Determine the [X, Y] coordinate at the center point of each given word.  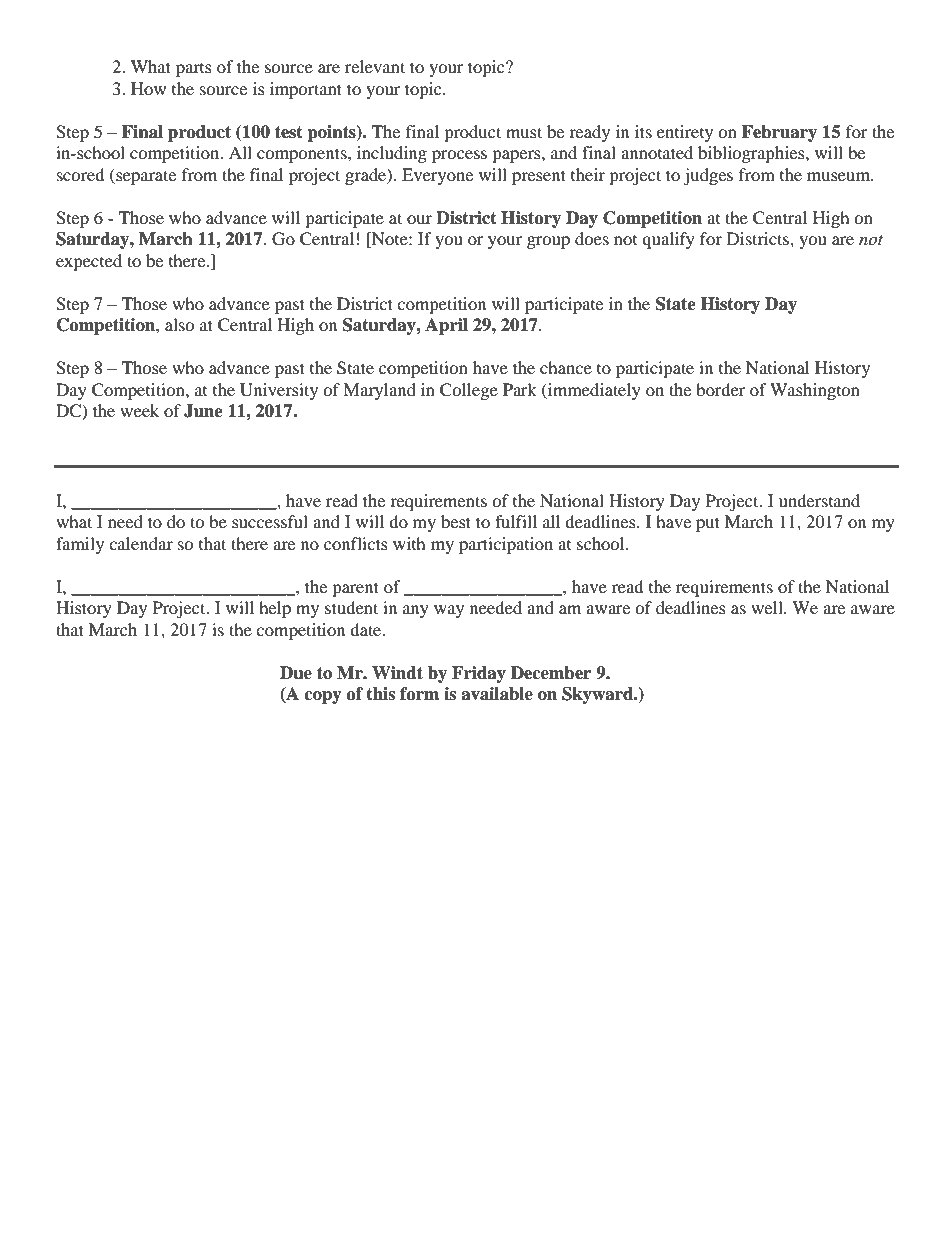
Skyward [599, 695]
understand [819, 500]
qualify [668, 240]
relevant [375, 66]
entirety [685, 133]
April [446, 326]
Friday [479, 674]
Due [296, 673]
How [148, 88]
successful [270, 521]
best [456, 521]
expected [89, 262]
